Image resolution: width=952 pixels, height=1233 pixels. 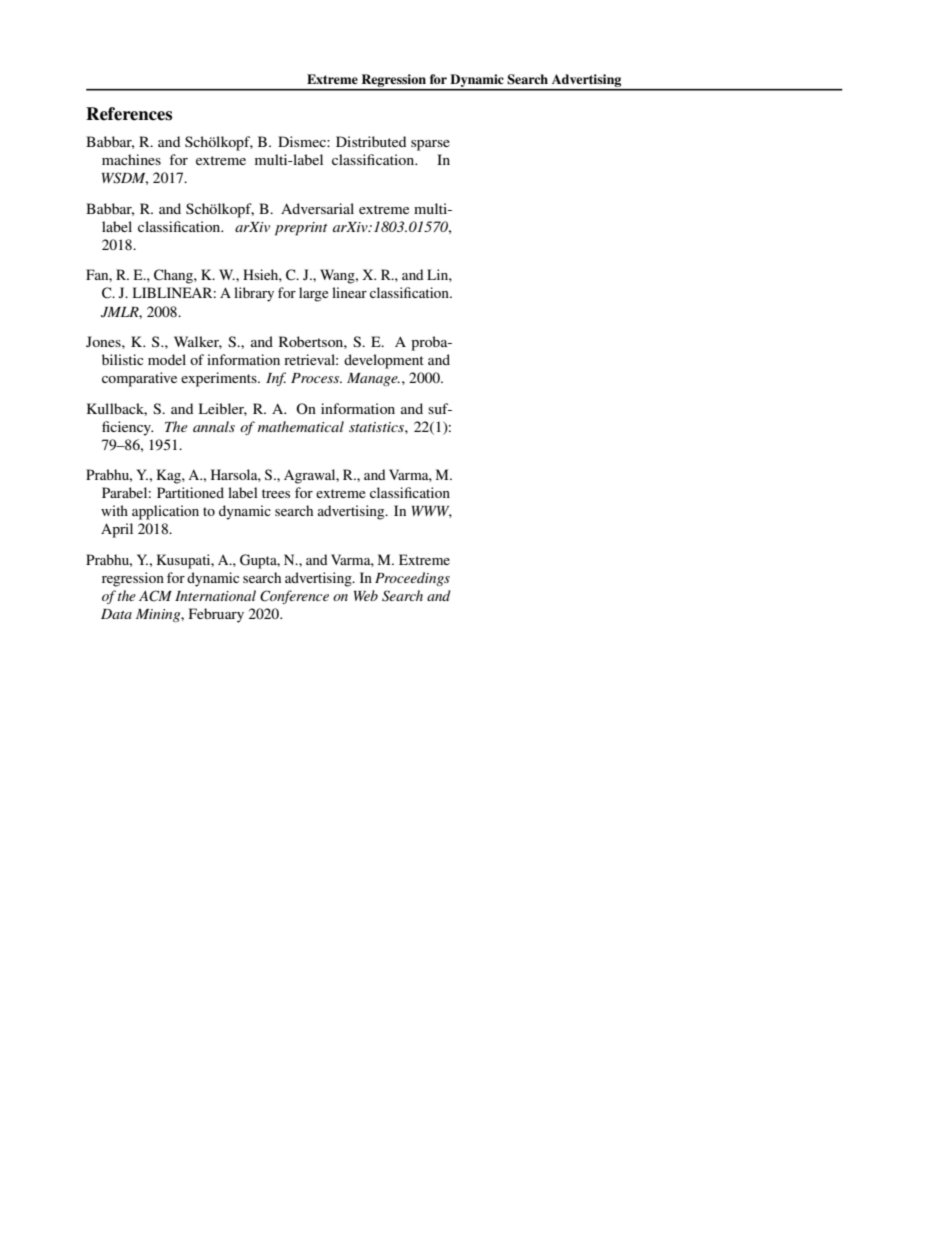 What do you see at coordinates (316, 378) in the image?
I see `Process` at bounding box center [316, 378].
